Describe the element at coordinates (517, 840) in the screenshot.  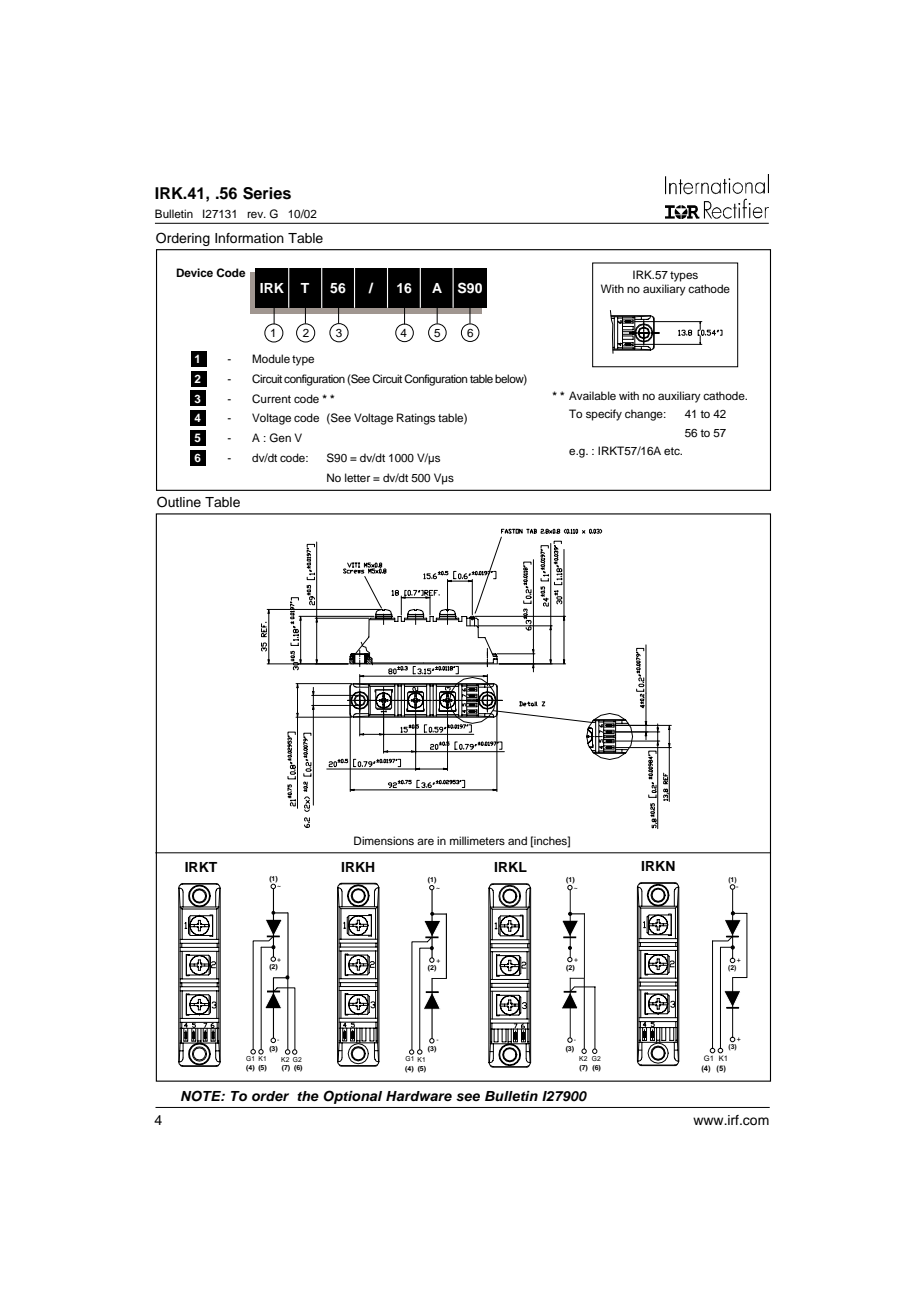
I see `and` at that location.
